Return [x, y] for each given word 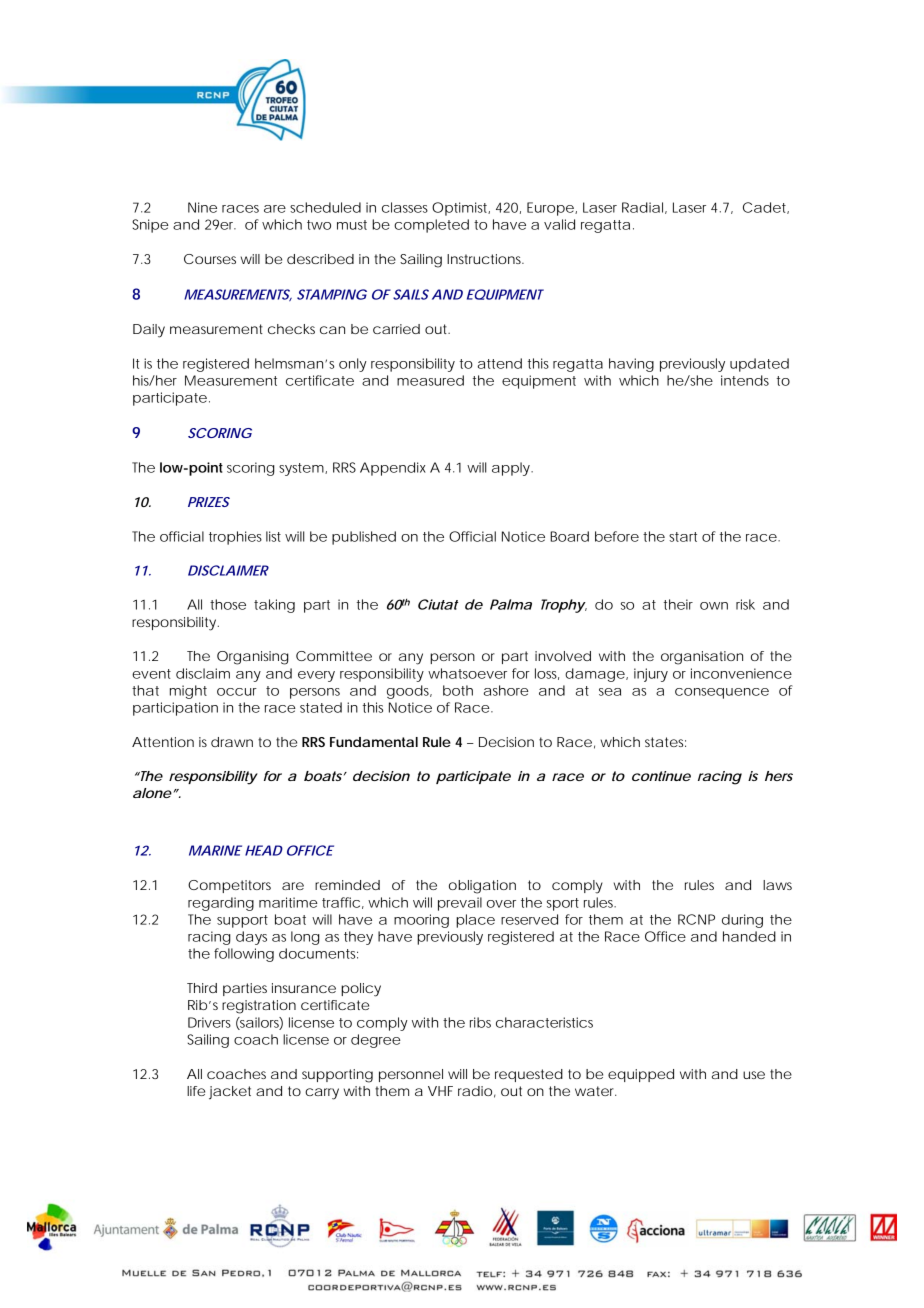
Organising [253, 658]
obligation [482, 887]
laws [777, 885]
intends [745, 380]
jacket [230, 1093]
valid [559, 224]
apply [512, 469]
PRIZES [209, 502]
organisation [702, 658]
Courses [210, 259]
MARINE [215, 850]
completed [431, 226]
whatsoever [467, 673]
